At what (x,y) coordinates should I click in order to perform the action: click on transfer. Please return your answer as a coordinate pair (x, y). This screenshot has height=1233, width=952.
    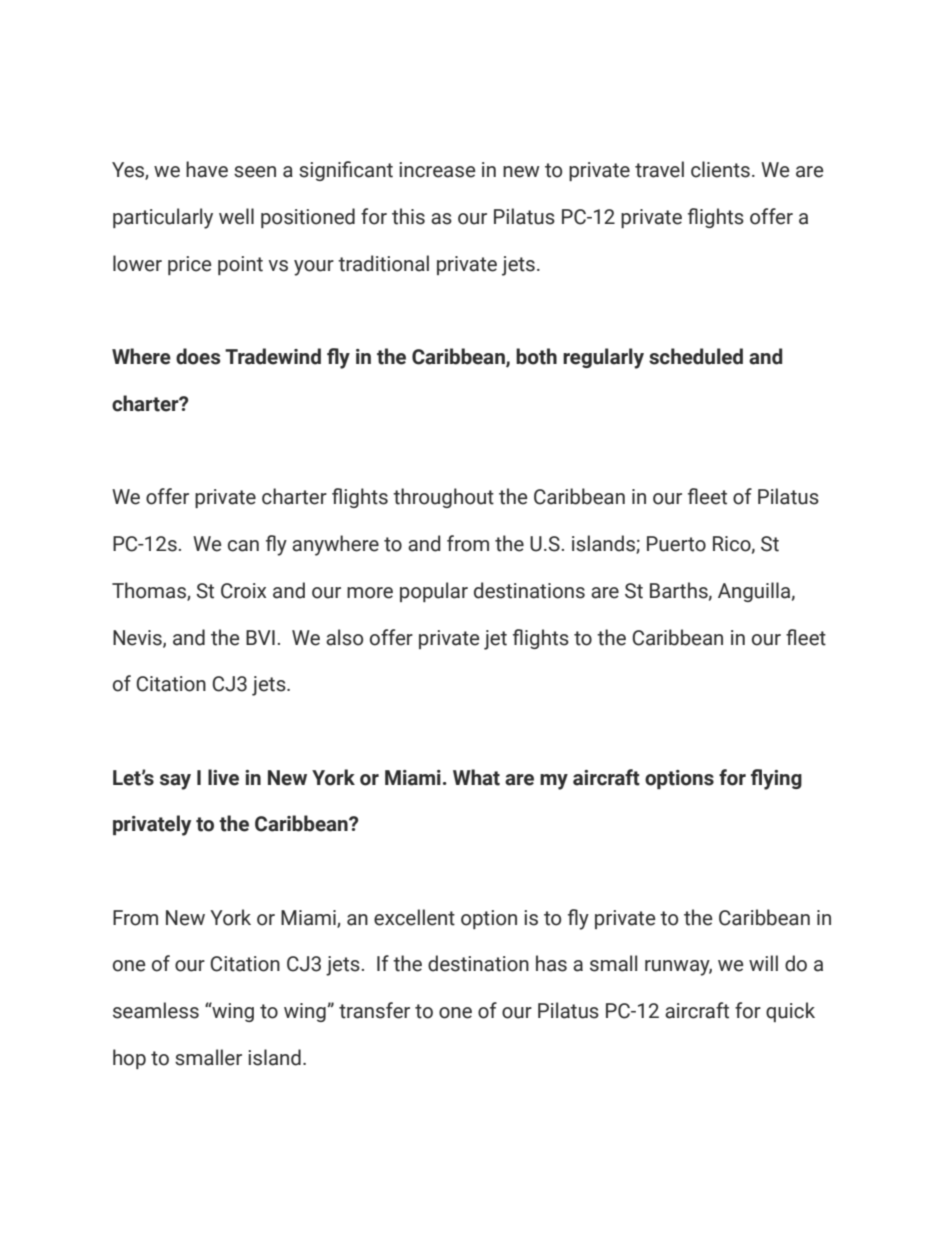
    Looking at the image, I should click on (374, 1010).
